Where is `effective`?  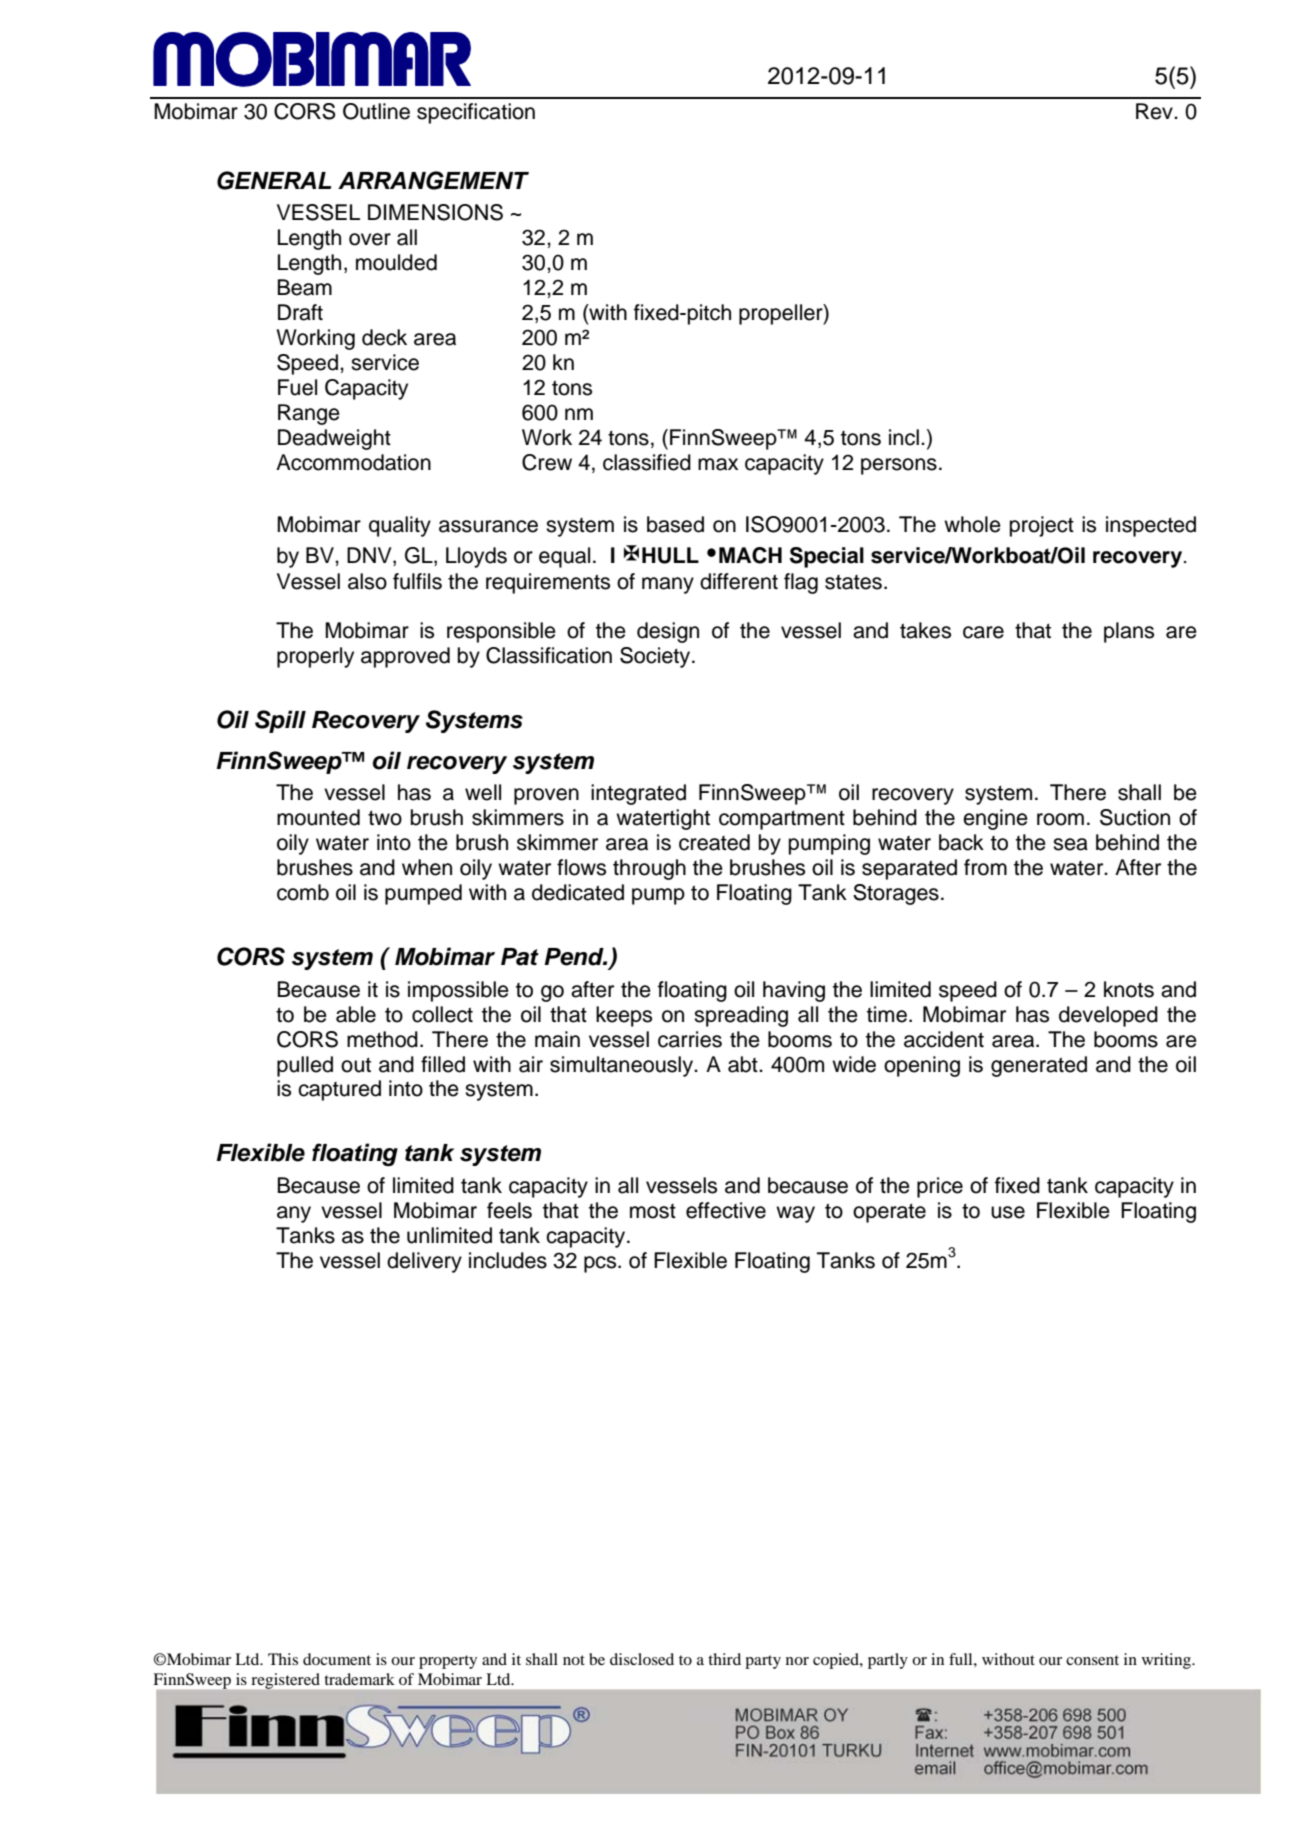
effective is located at coordinates (726, 1210).
